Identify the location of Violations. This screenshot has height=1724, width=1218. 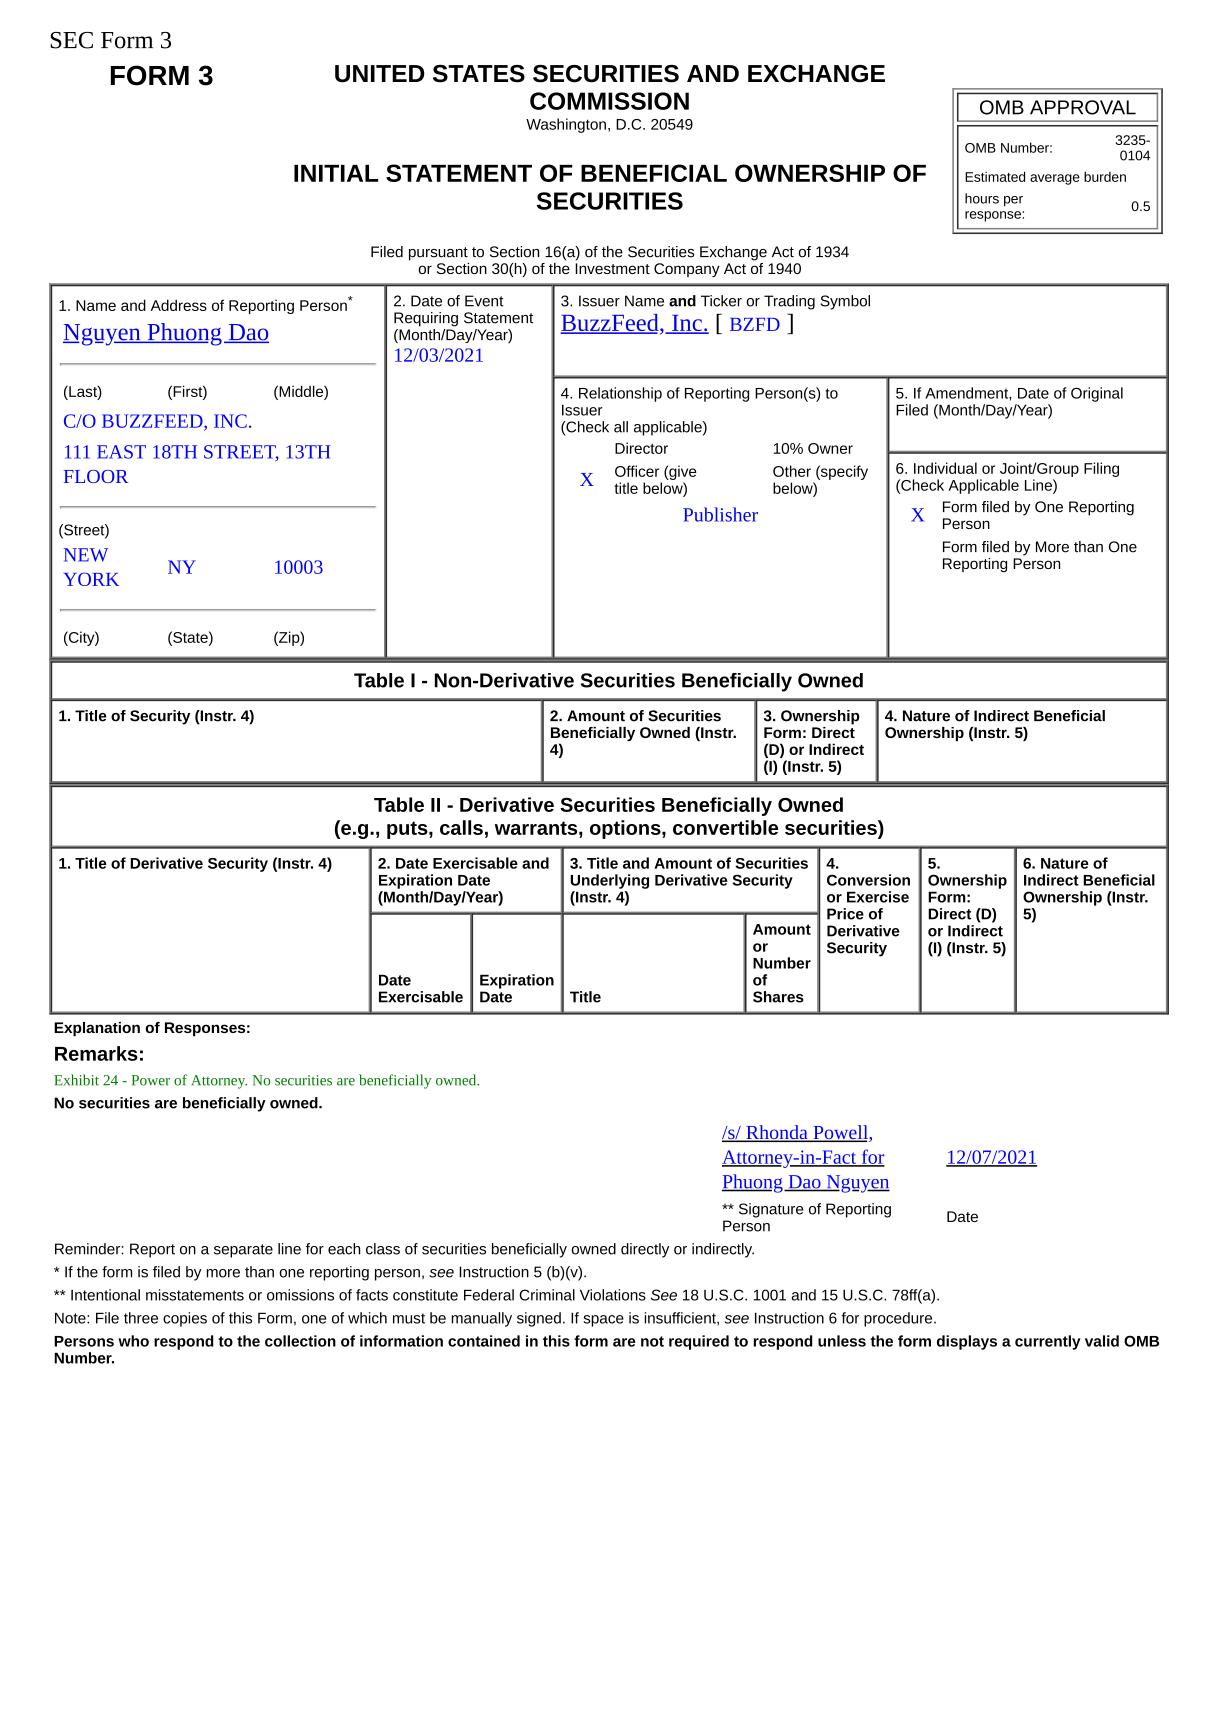
(613, 1295).
